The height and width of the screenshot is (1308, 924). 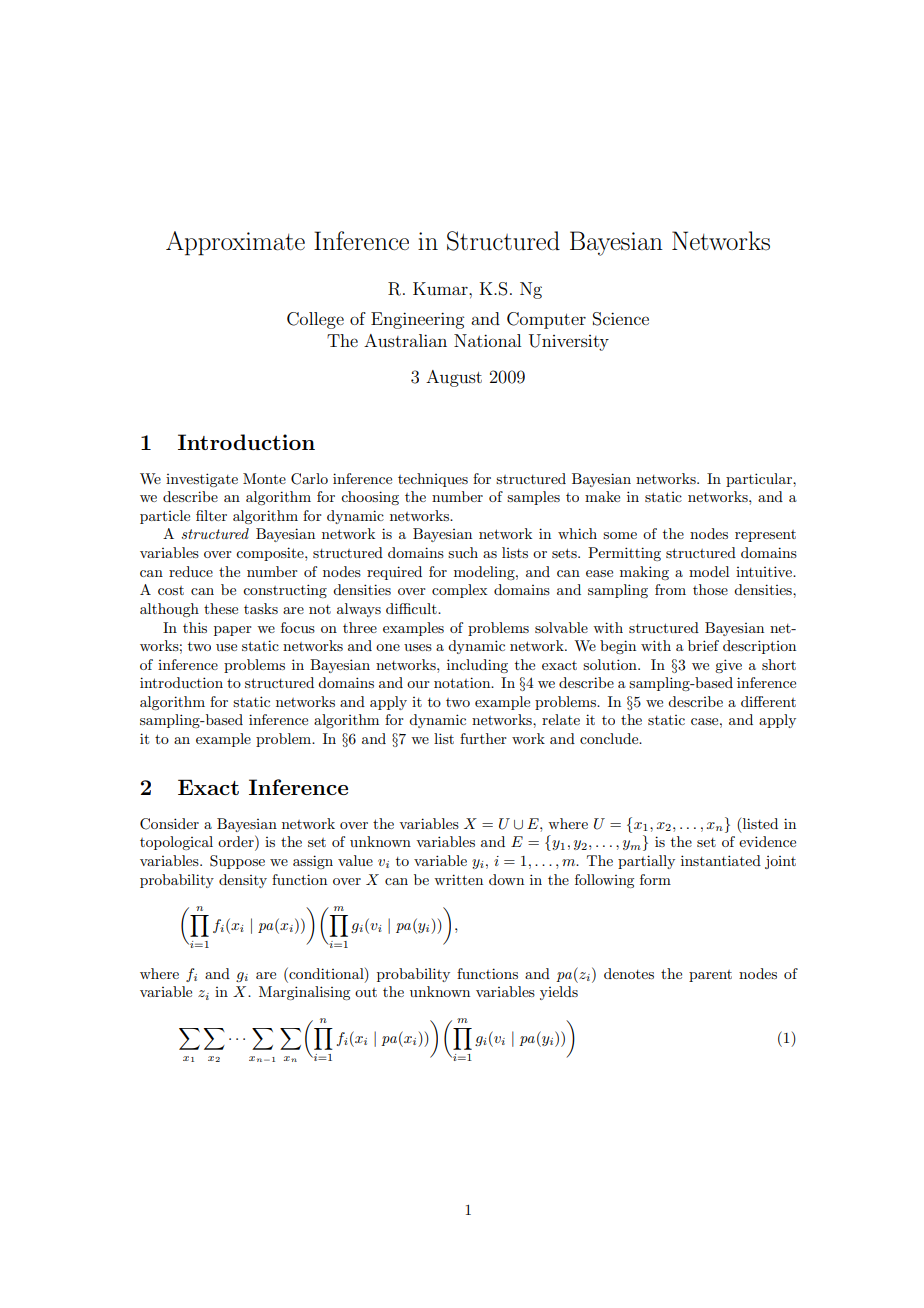 I want to click on brief, so click(x=703, y=645).
